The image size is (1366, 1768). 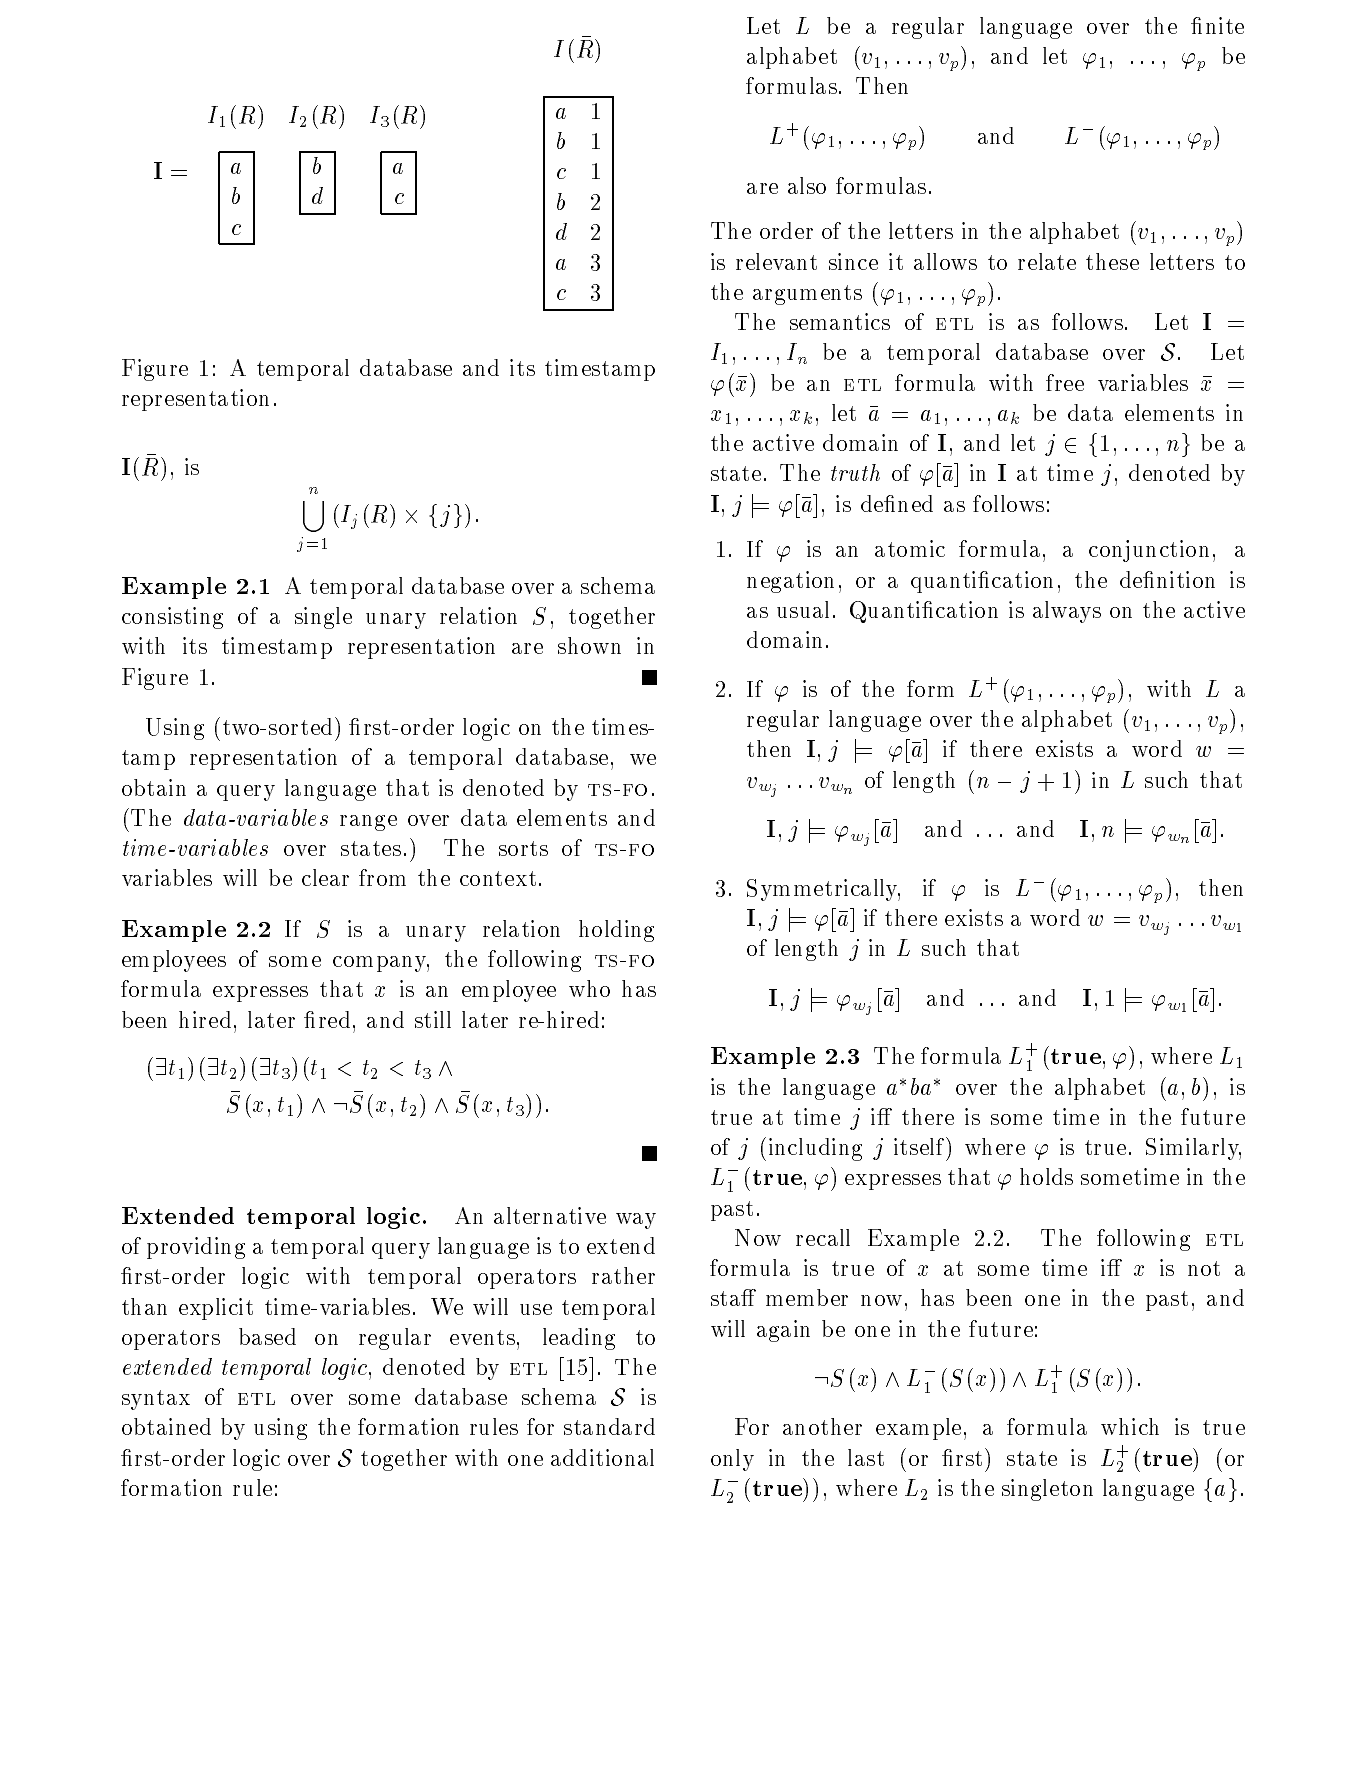 I want to click on syntax, so click(x=156, y=1400).
